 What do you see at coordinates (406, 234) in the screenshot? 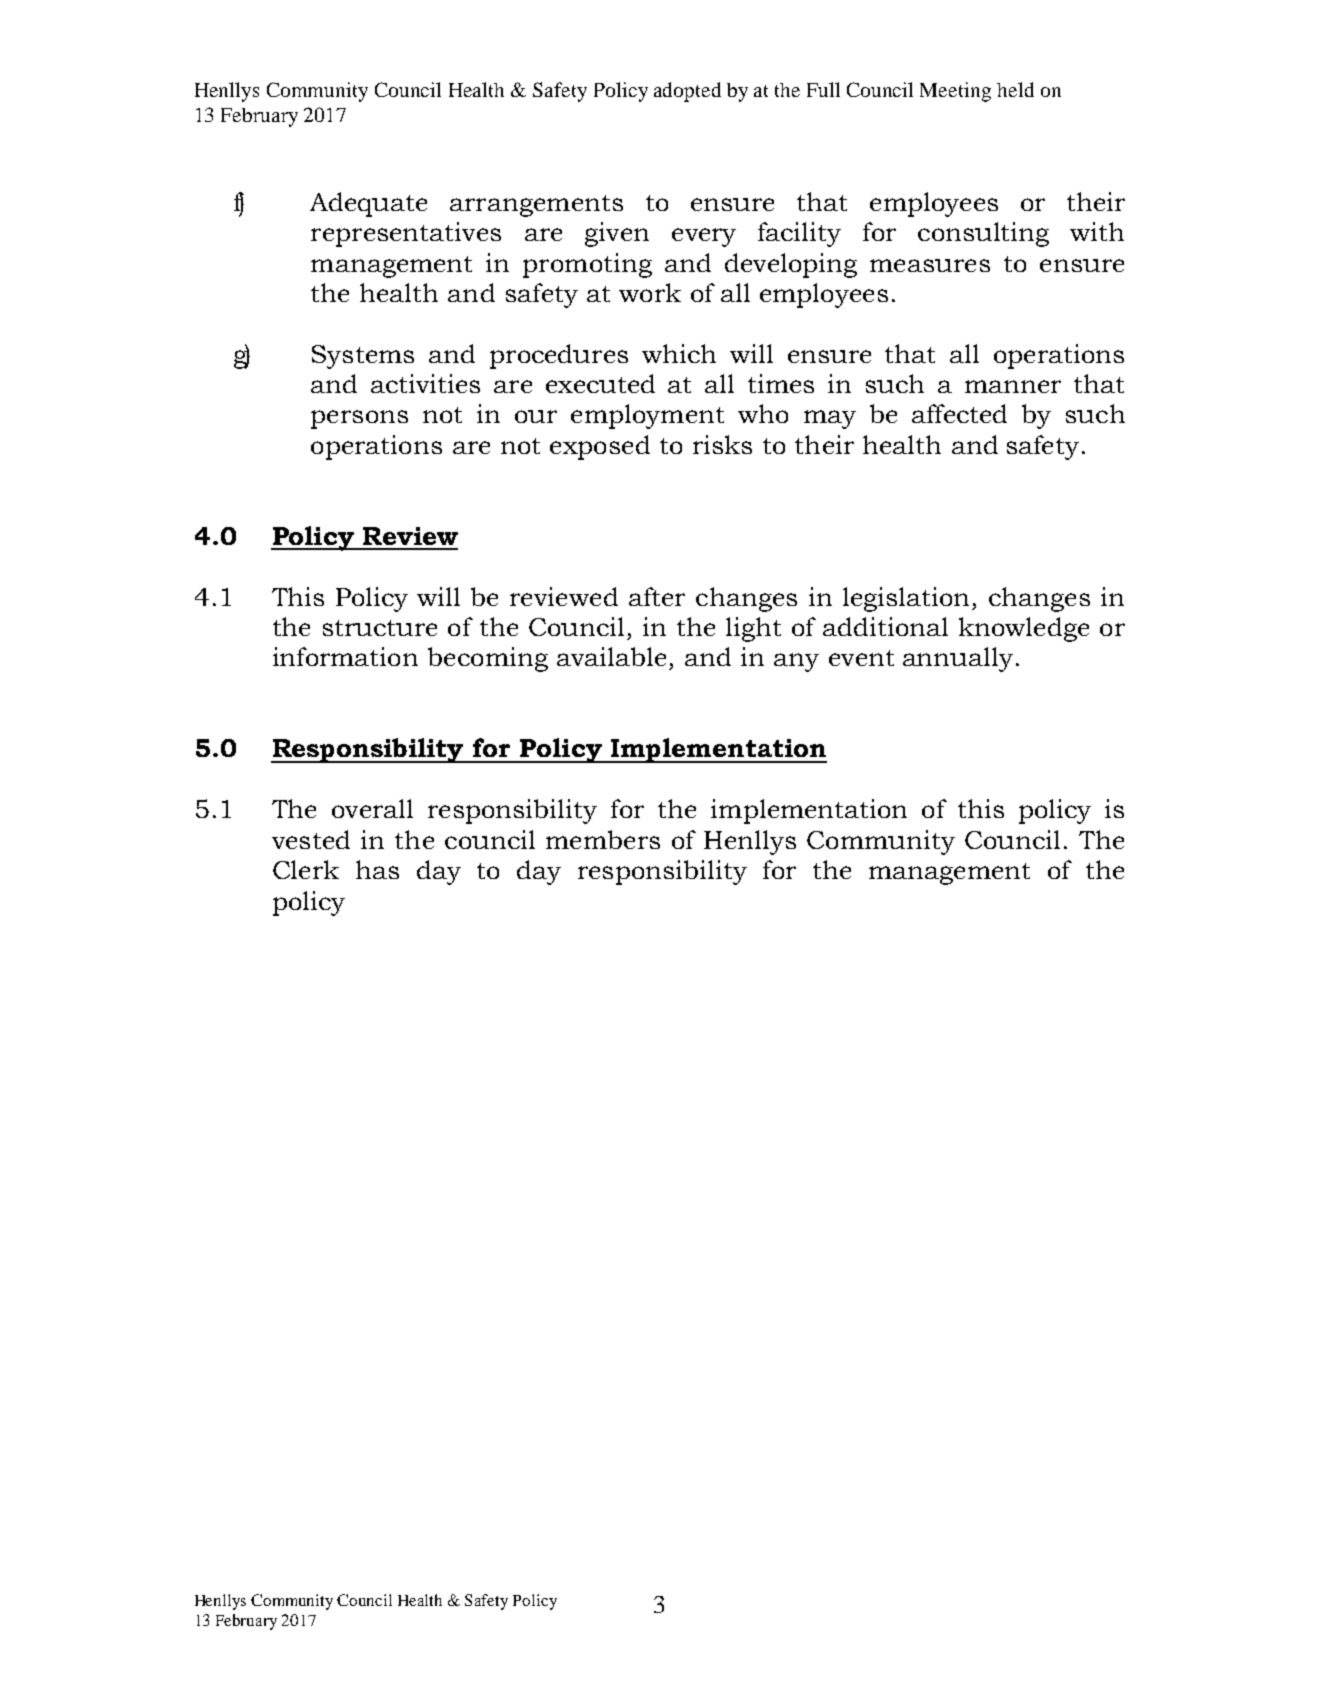
I see `representatives` at bounding box center [406, 234].
